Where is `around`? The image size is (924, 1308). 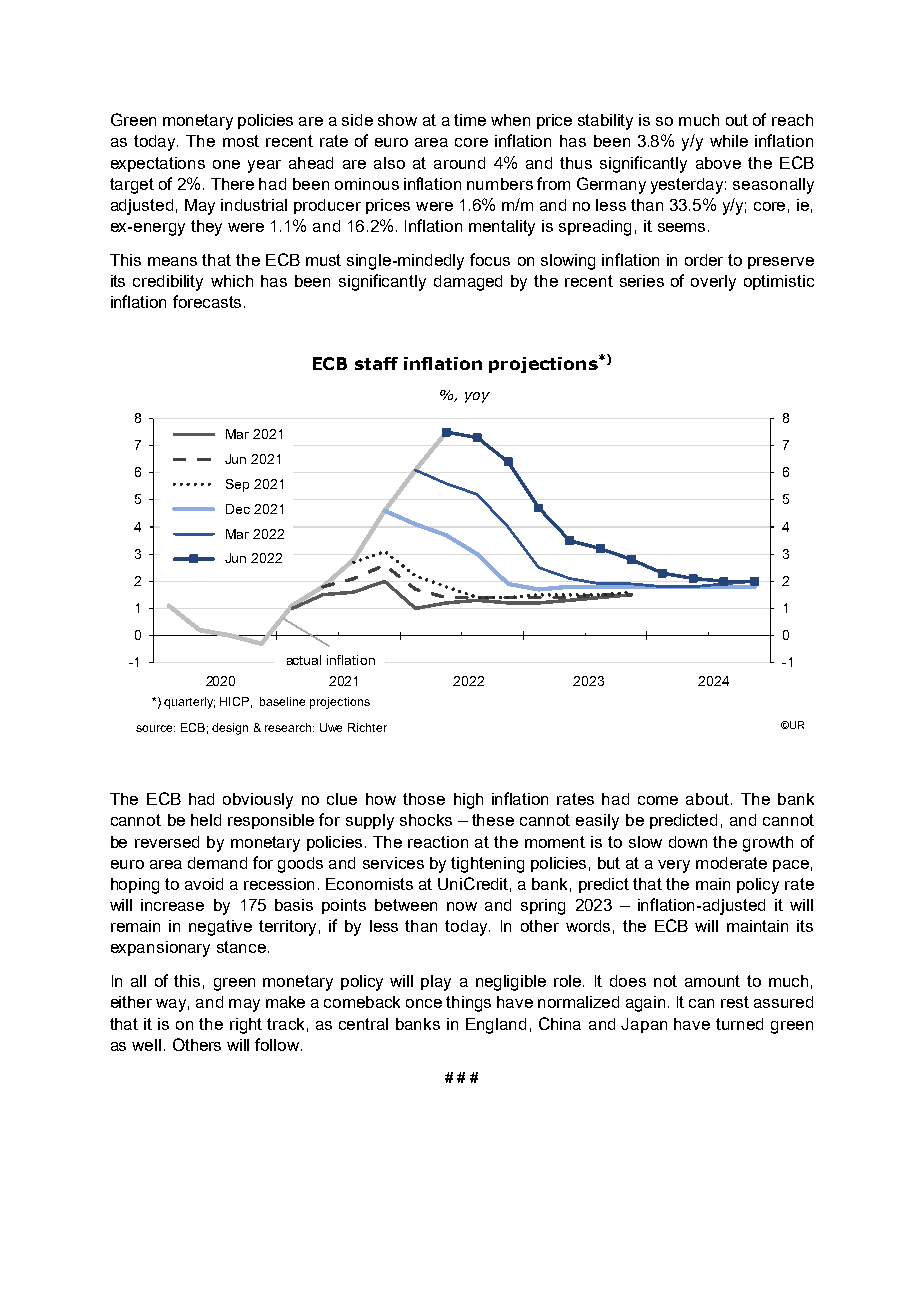
around is located at coordinates (459, 163).
